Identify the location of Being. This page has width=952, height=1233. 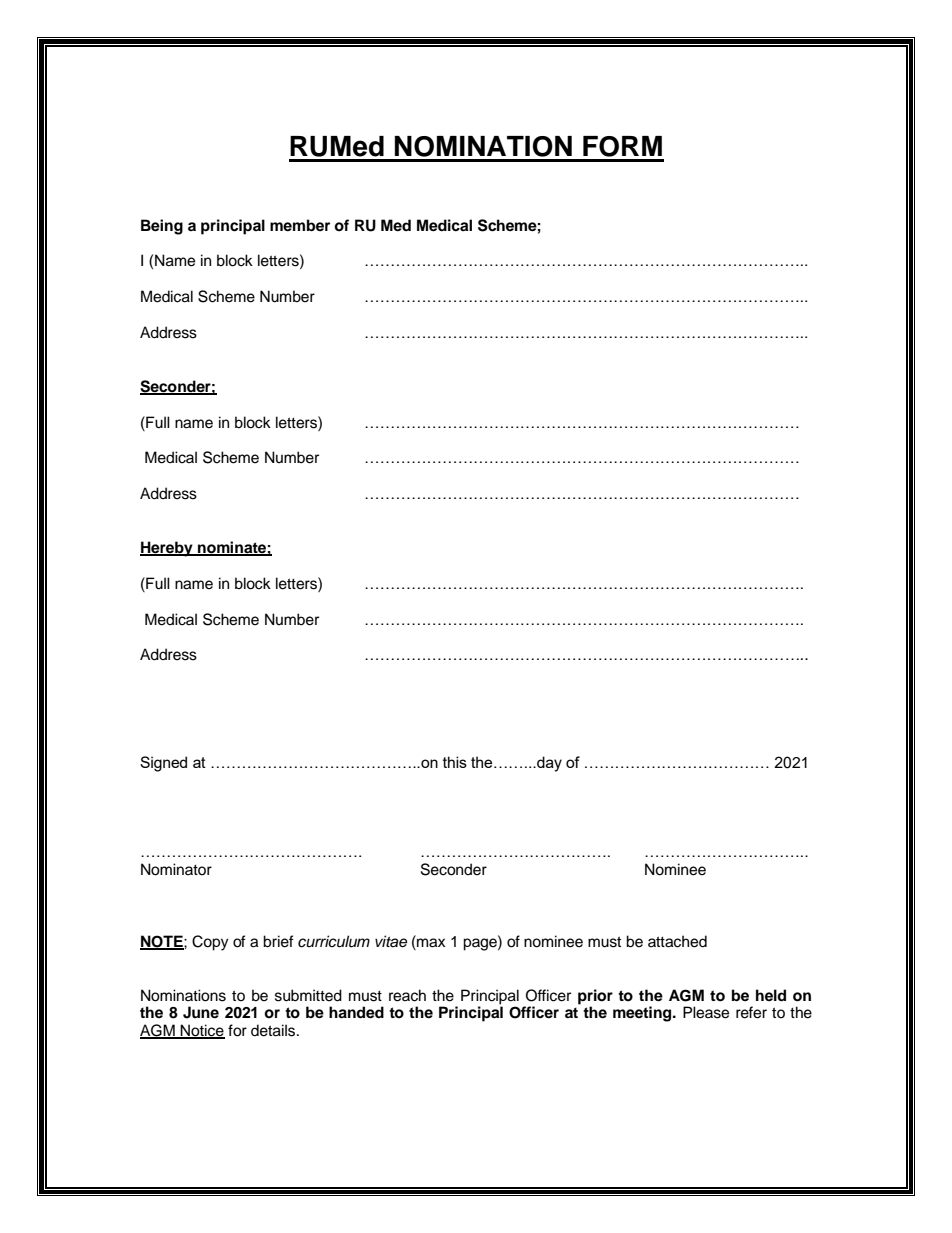
(162, 227).
